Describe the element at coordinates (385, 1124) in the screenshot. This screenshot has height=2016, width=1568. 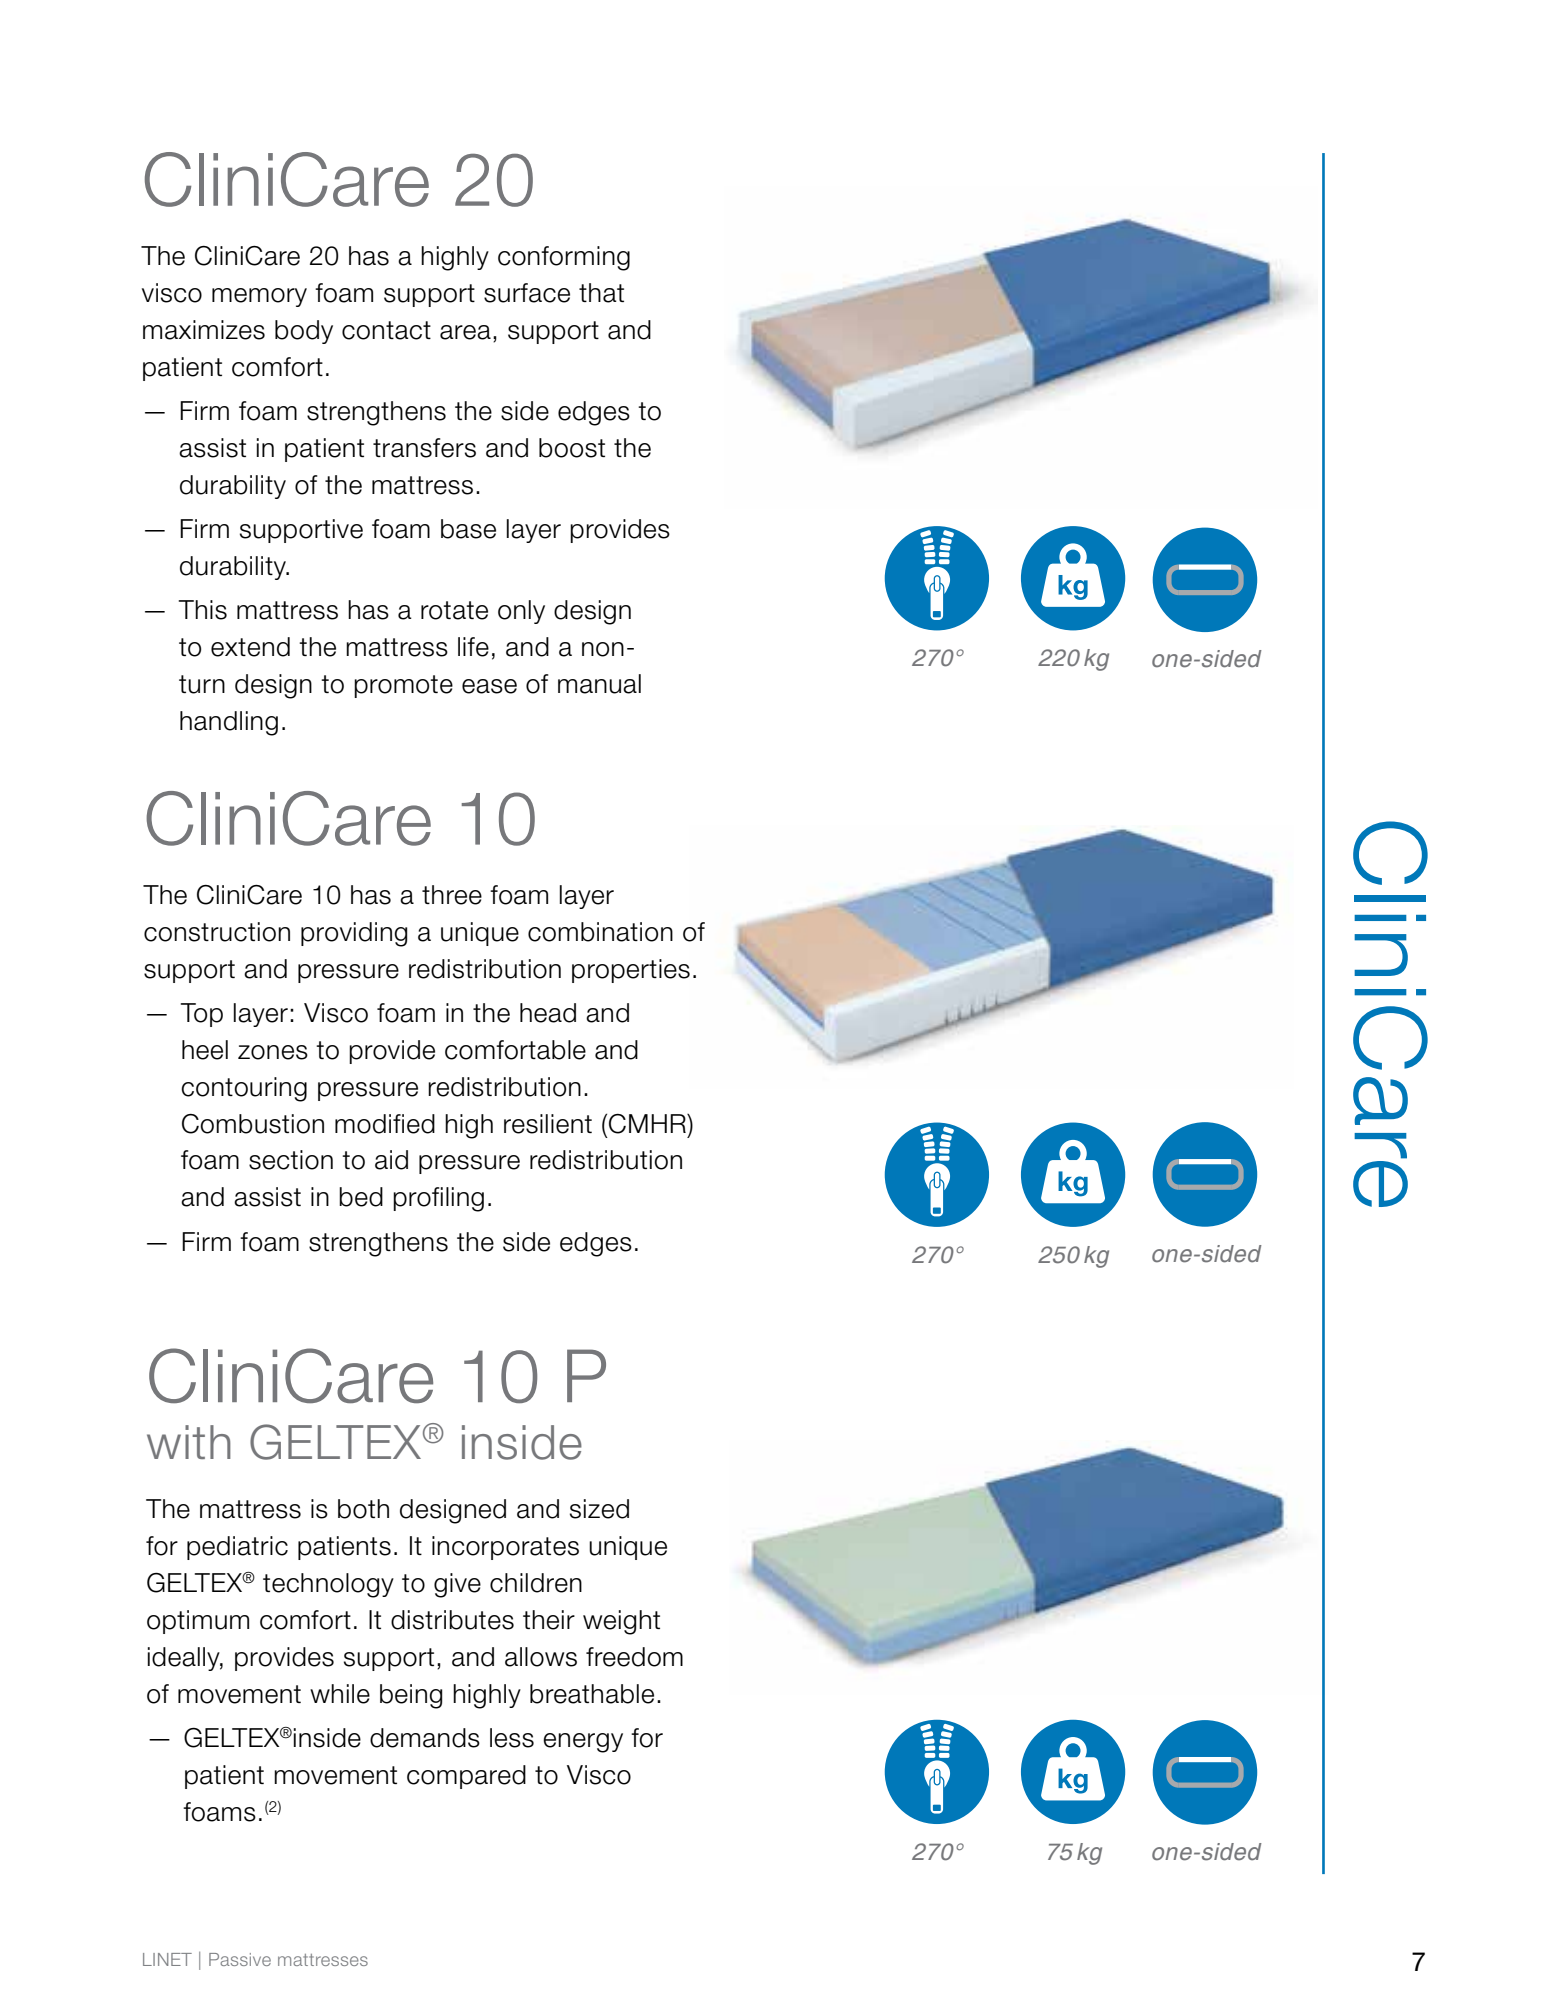
I see `modified` at that location.
